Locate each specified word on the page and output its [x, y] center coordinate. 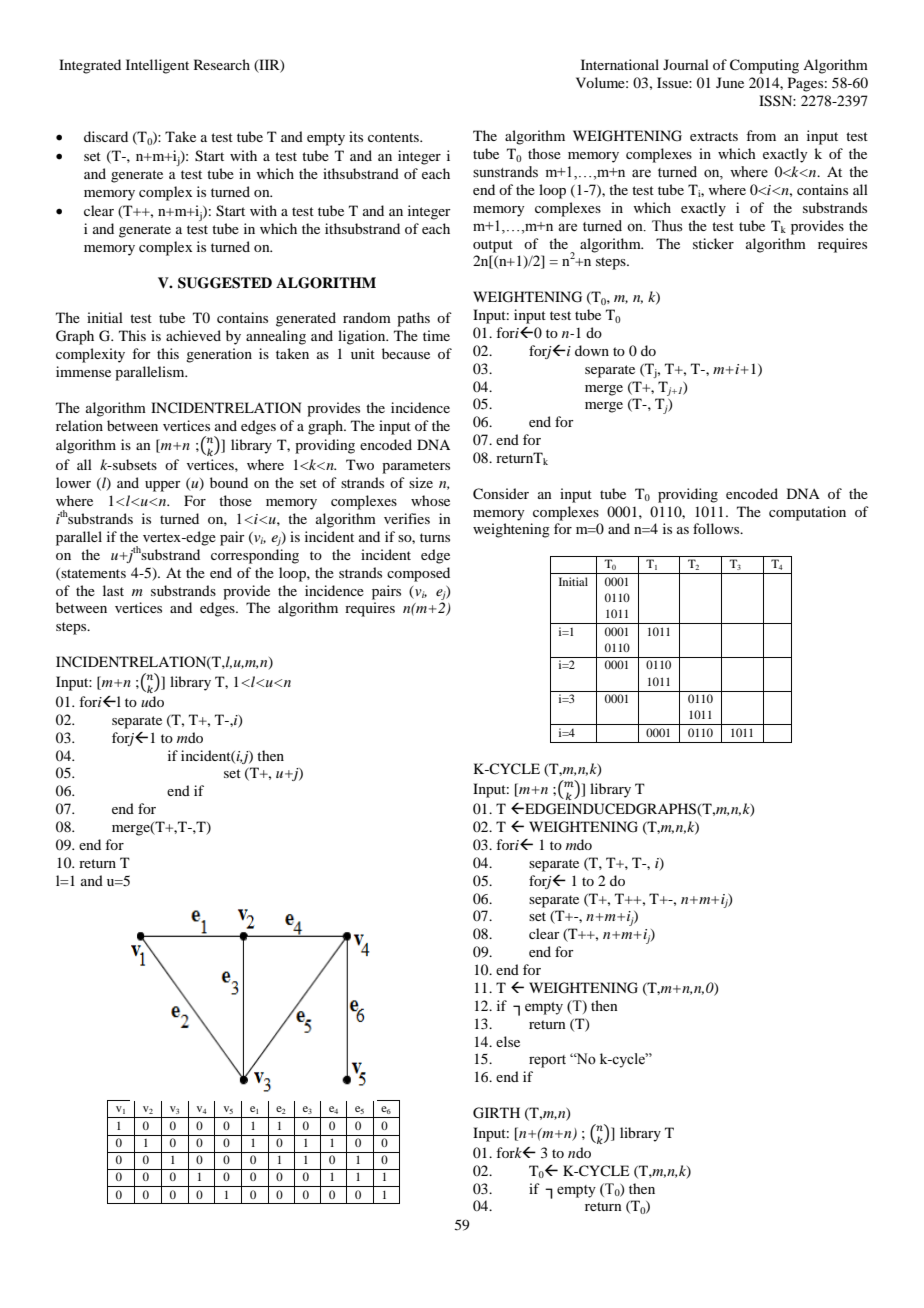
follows [717, 528]
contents [394, 137]
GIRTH [496, 1113]
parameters [416, 467]
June [730, 82]
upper [163, 486]
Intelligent [157, 66]
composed [418, 574]
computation [807, 513]
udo [152, 701]
